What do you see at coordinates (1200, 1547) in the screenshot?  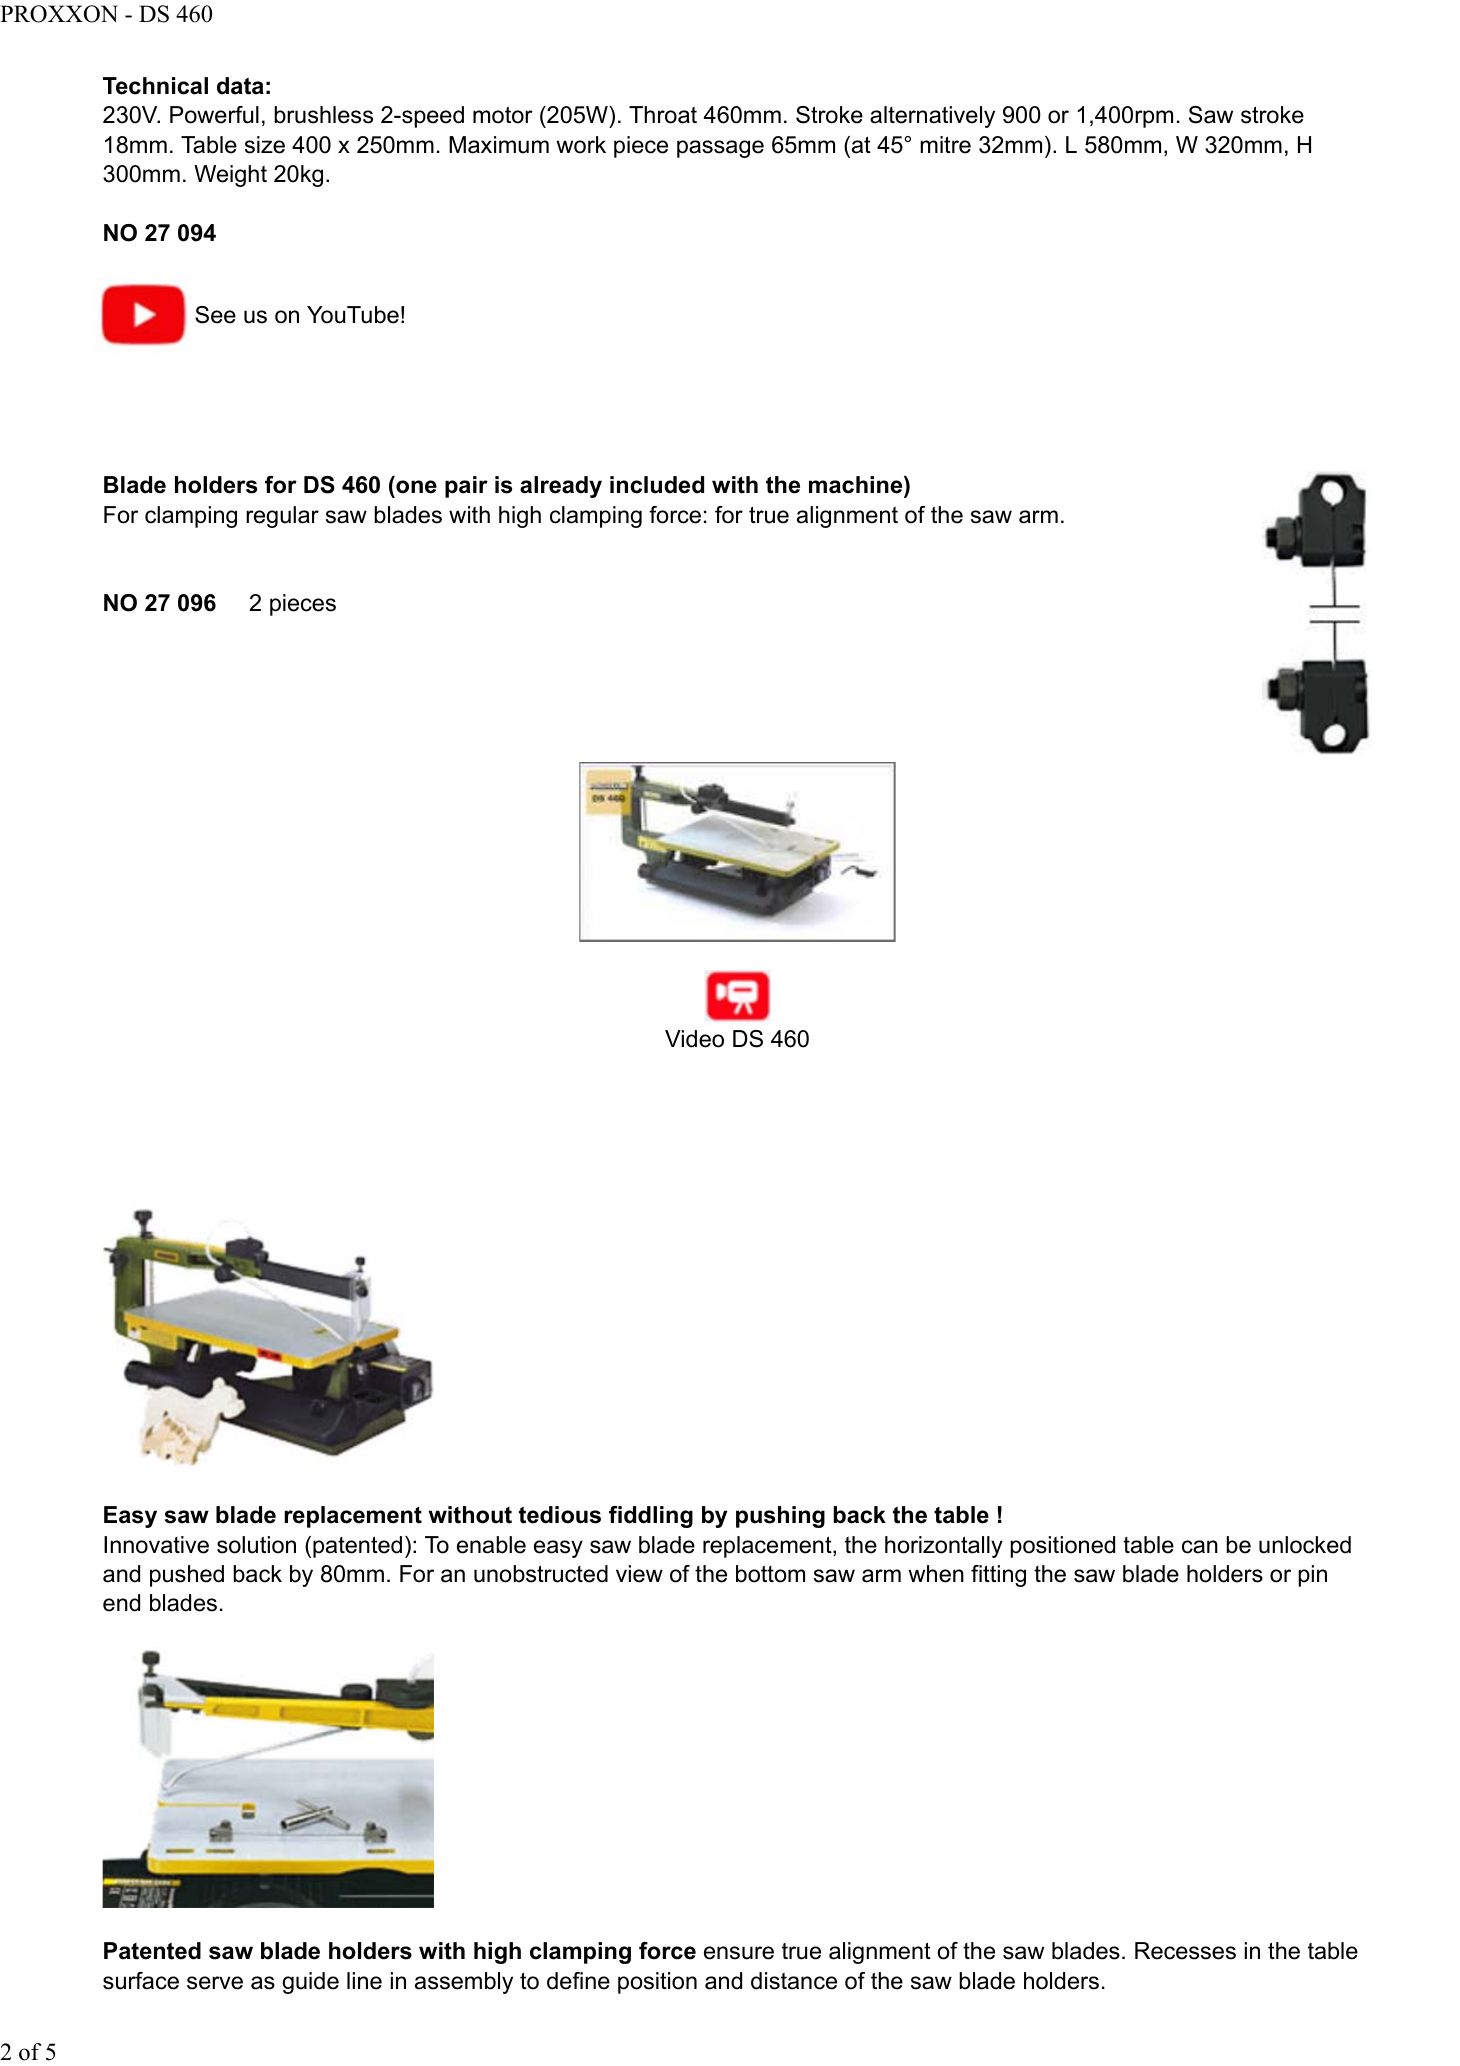 I see `can` at bounding box center [1200, 1547].
